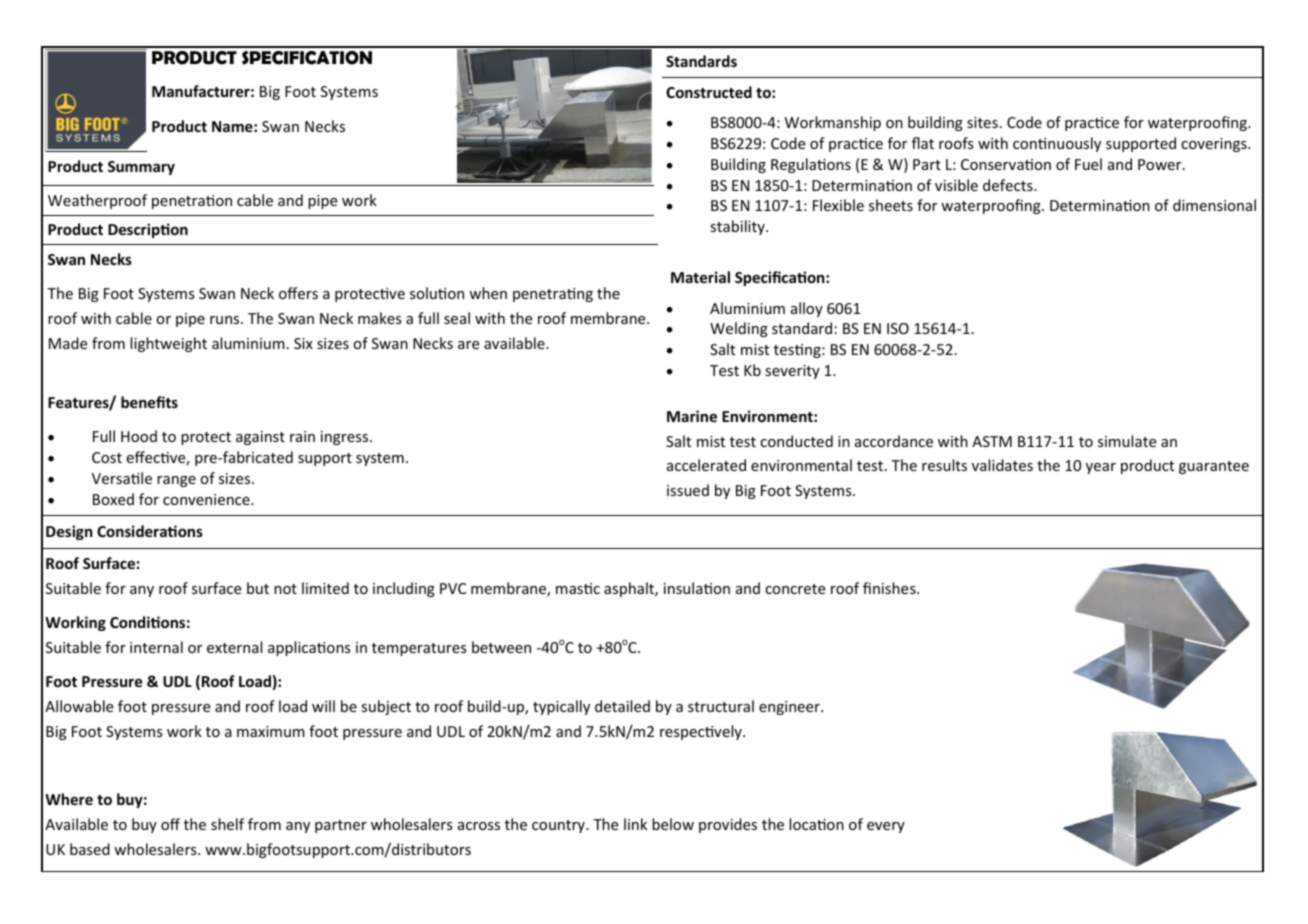 The image size is (1308, 924). Describe the element at coordinates (706, 465) in the image. I see `accelerated` at that location.
